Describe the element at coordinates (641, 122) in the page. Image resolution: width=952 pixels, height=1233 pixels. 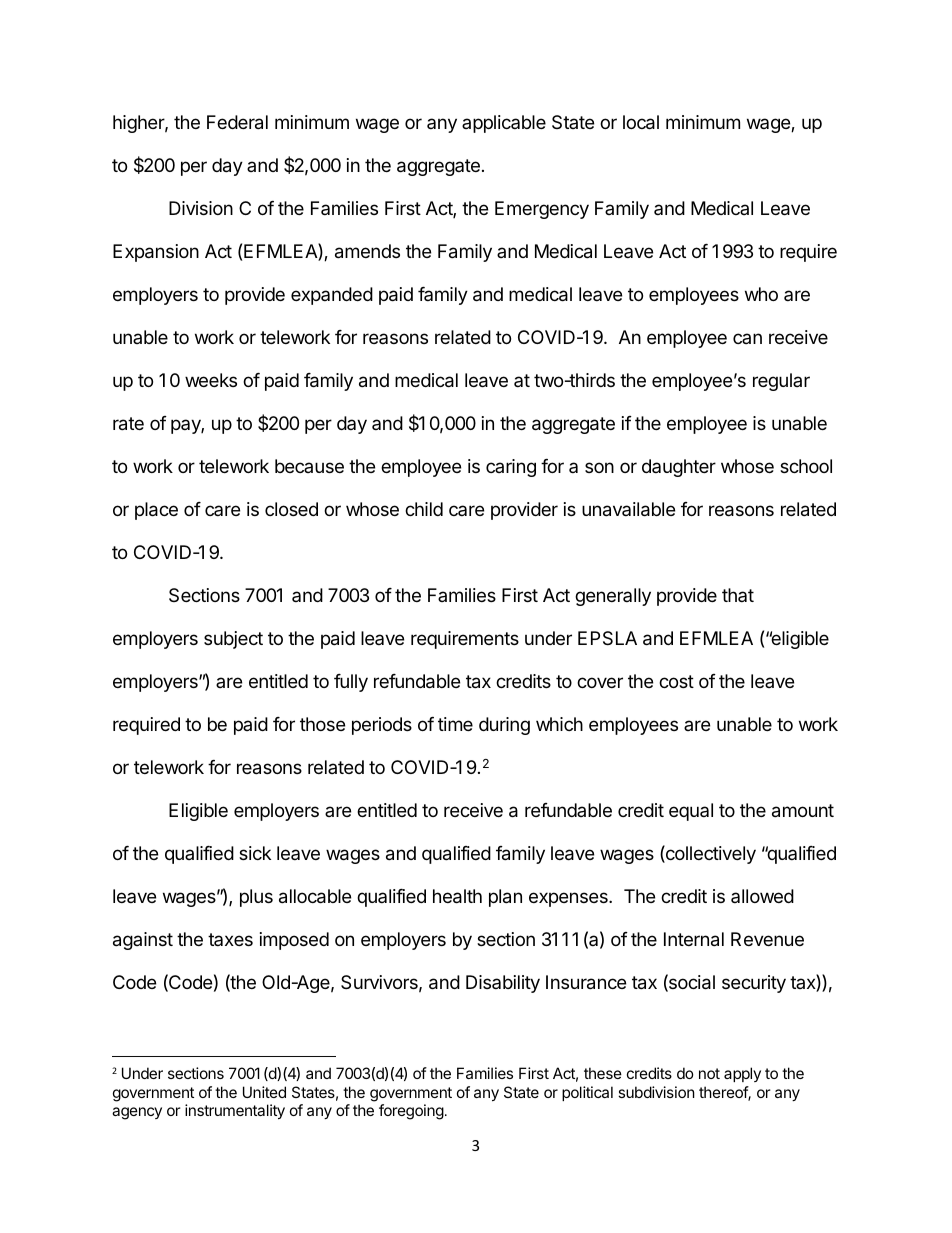
I see `local` at that location.
